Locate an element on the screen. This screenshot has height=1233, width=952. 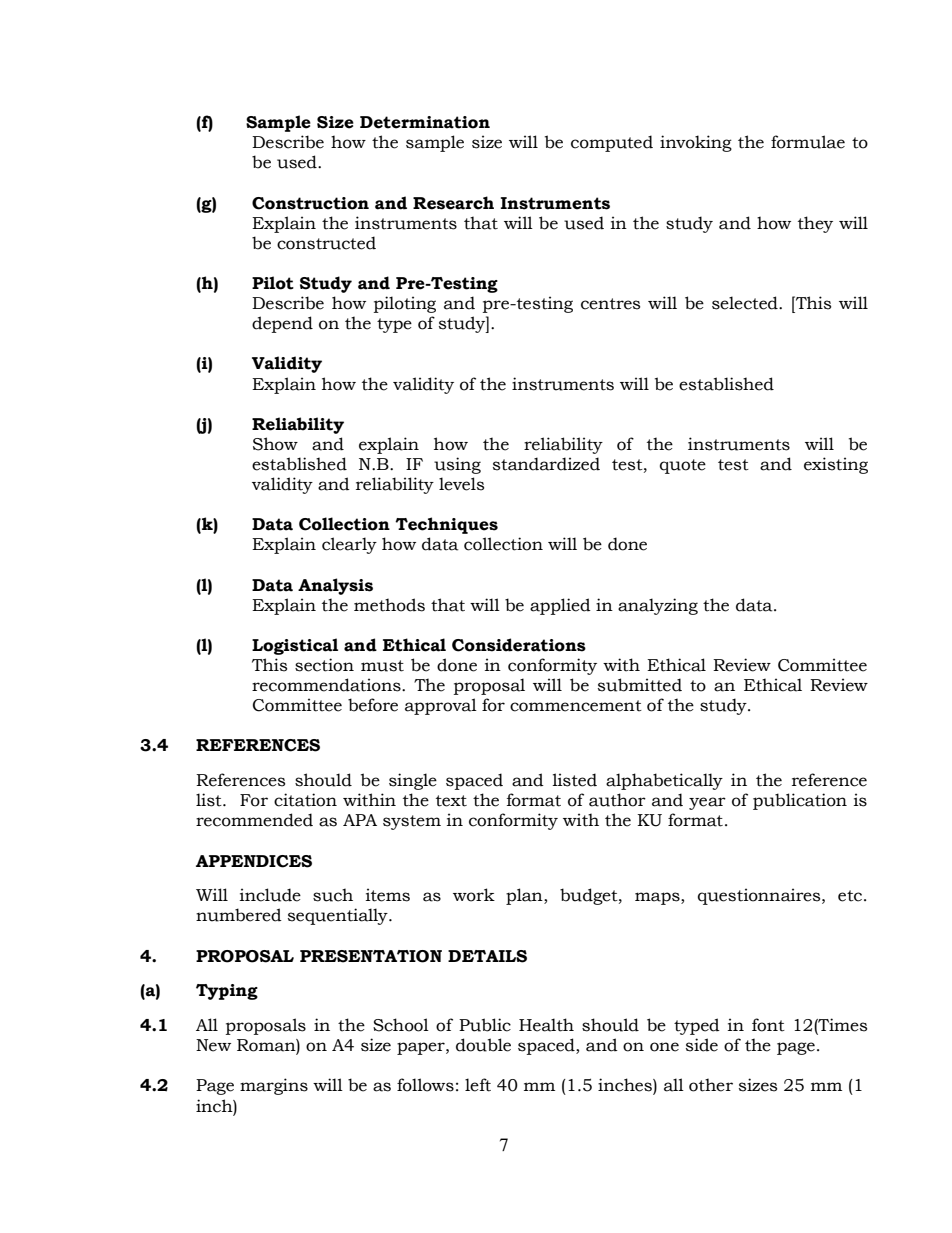
existing is located at coordinates (836, 465).
